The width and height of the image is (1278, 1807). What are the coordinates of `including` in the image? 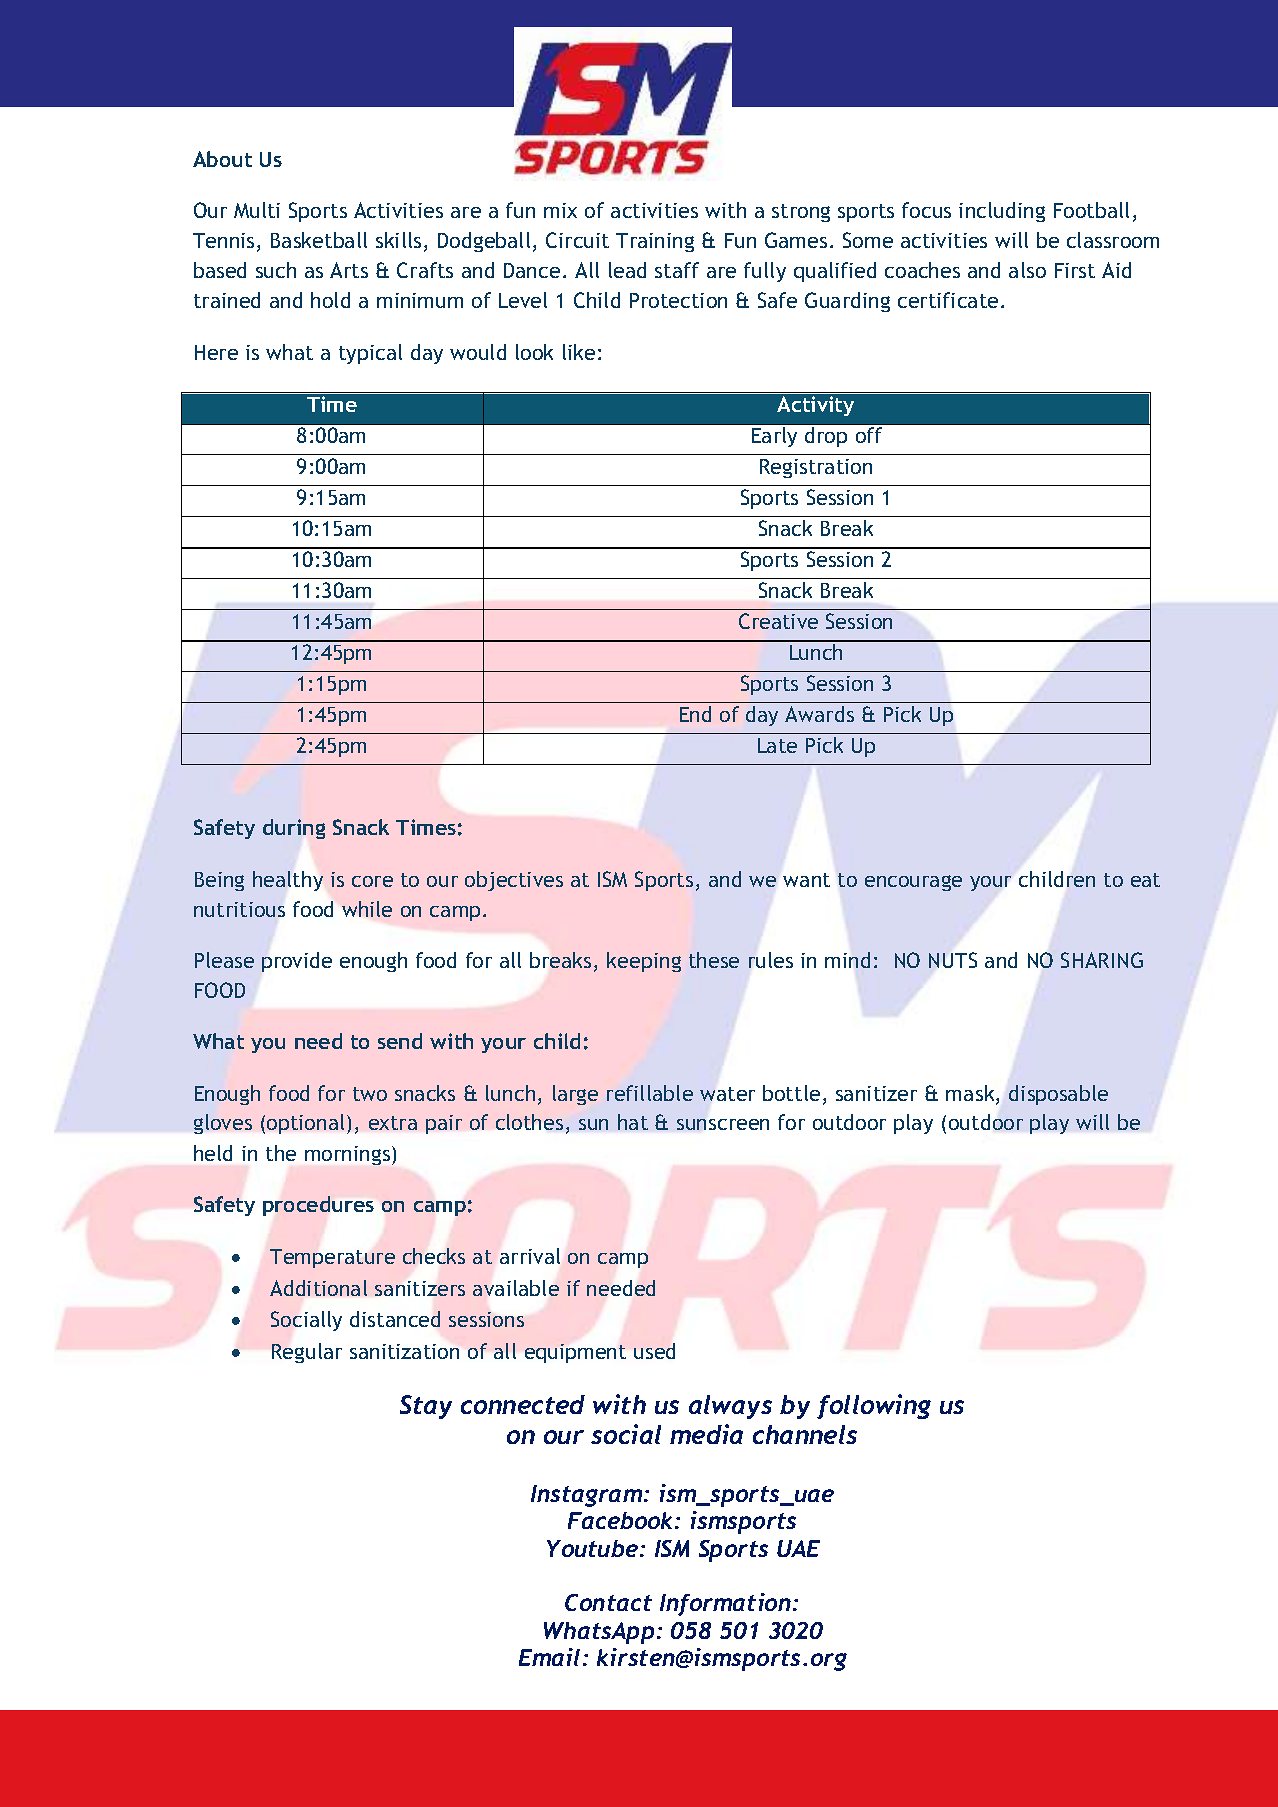 It's located at (1002, 212).
